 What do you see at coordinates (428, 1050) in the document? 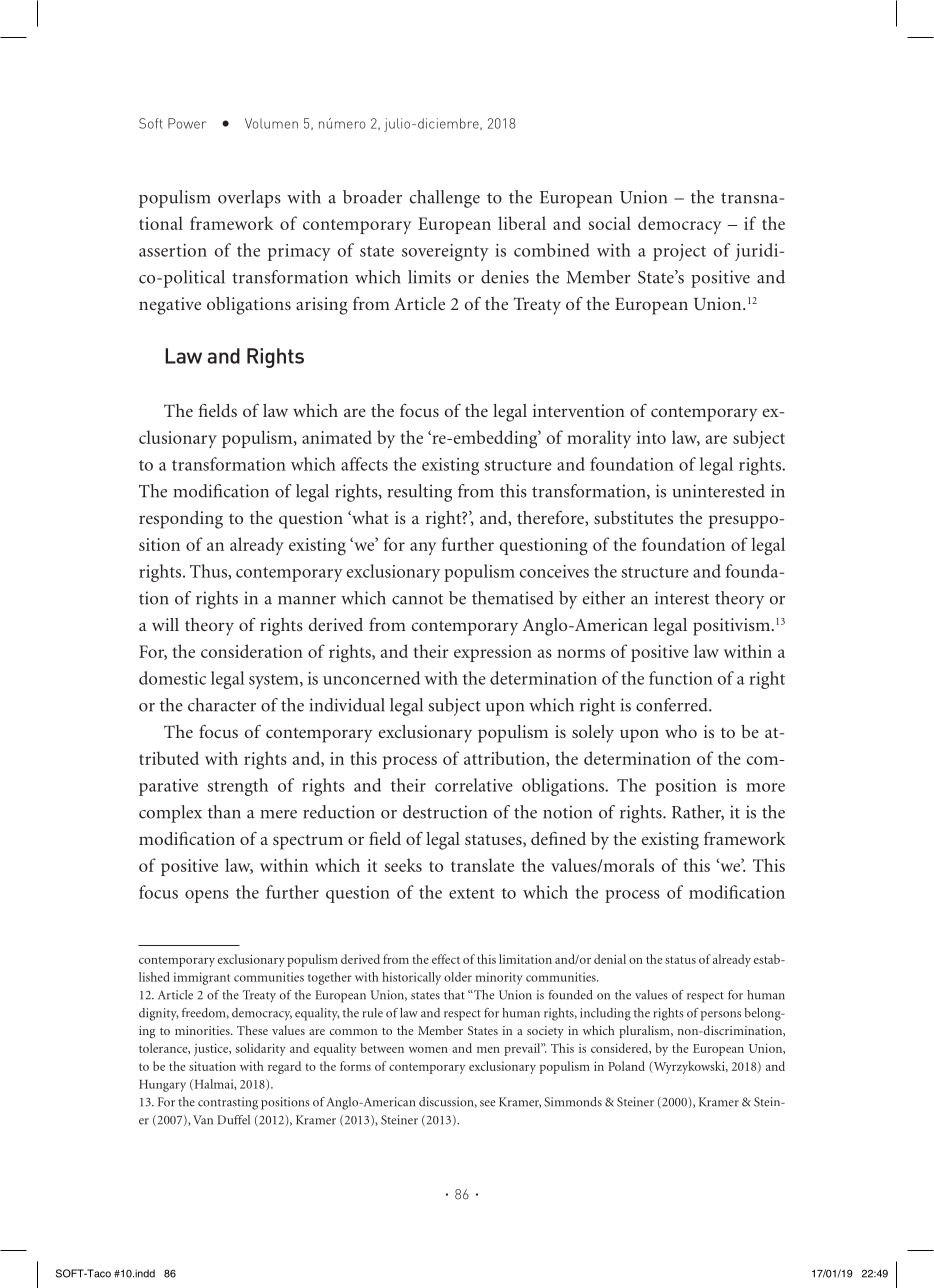
I see `women` at bounding box center [428, 1050].
